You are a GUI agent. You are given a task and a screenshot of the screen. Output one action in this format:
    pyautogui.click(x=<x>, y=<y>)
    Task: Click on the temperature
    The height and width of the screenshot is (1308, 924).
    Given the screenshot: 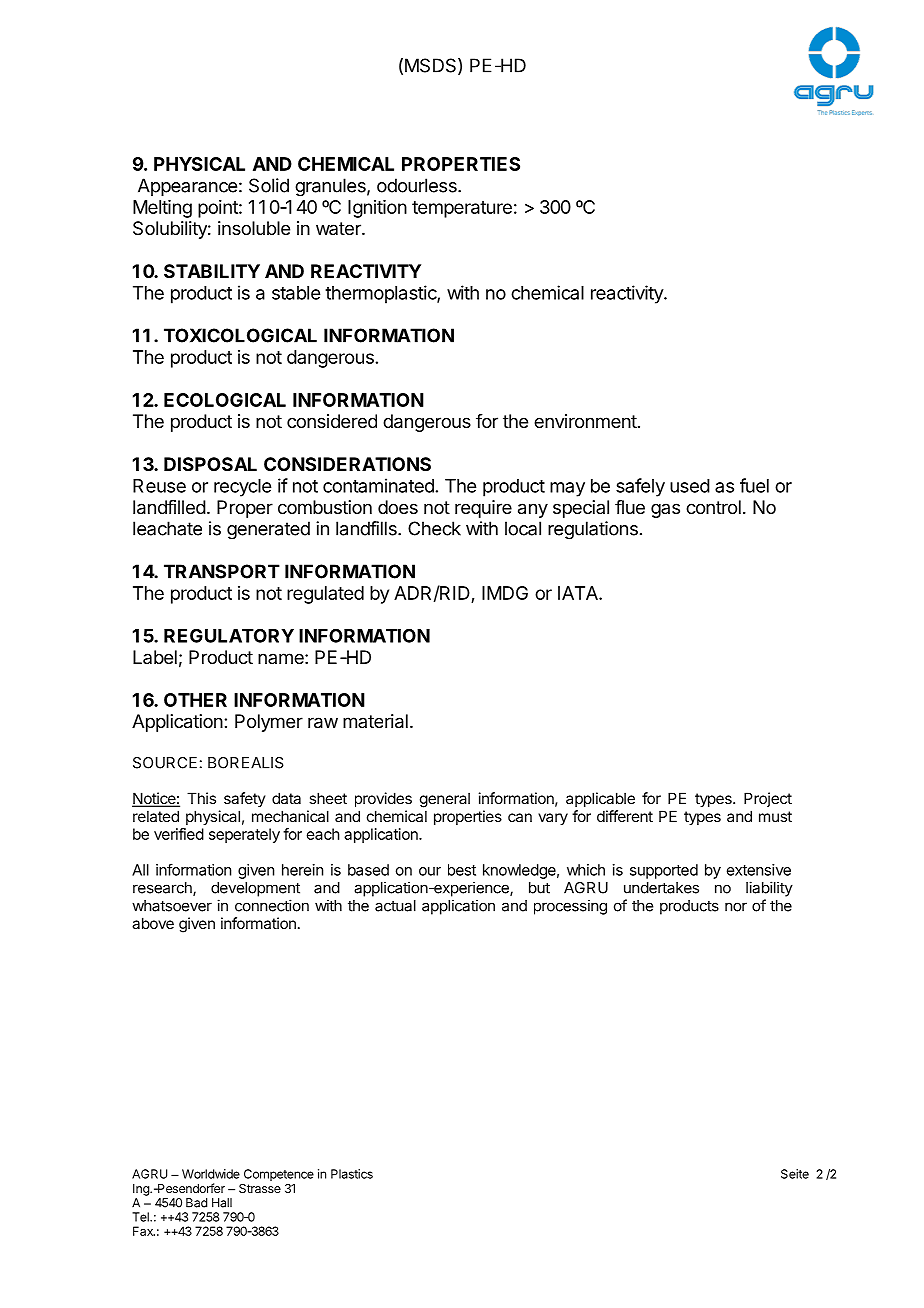 What is the action you would take?
    pyautogui.click(x=462, y=209)
